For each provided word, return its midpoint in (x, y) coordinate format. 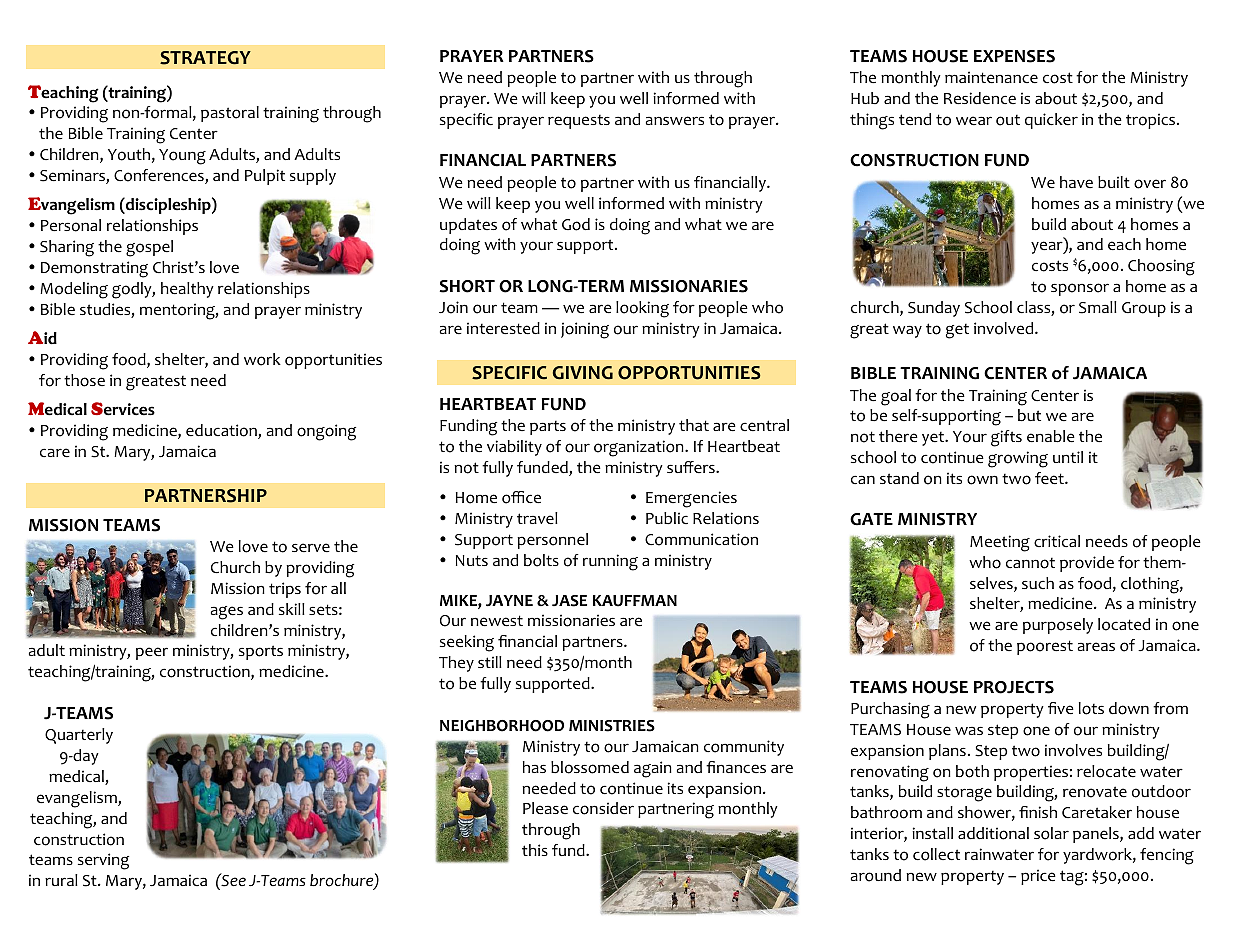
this (535, 850)
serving (103, 861)
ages (227, 613)
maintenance (991, 77)
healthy (187, 290)
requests (579, 121)
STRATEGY (205, 58)
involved (1005, 328)
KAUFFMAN (635, 601)
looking (642, 309)
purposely (1058, 626)
